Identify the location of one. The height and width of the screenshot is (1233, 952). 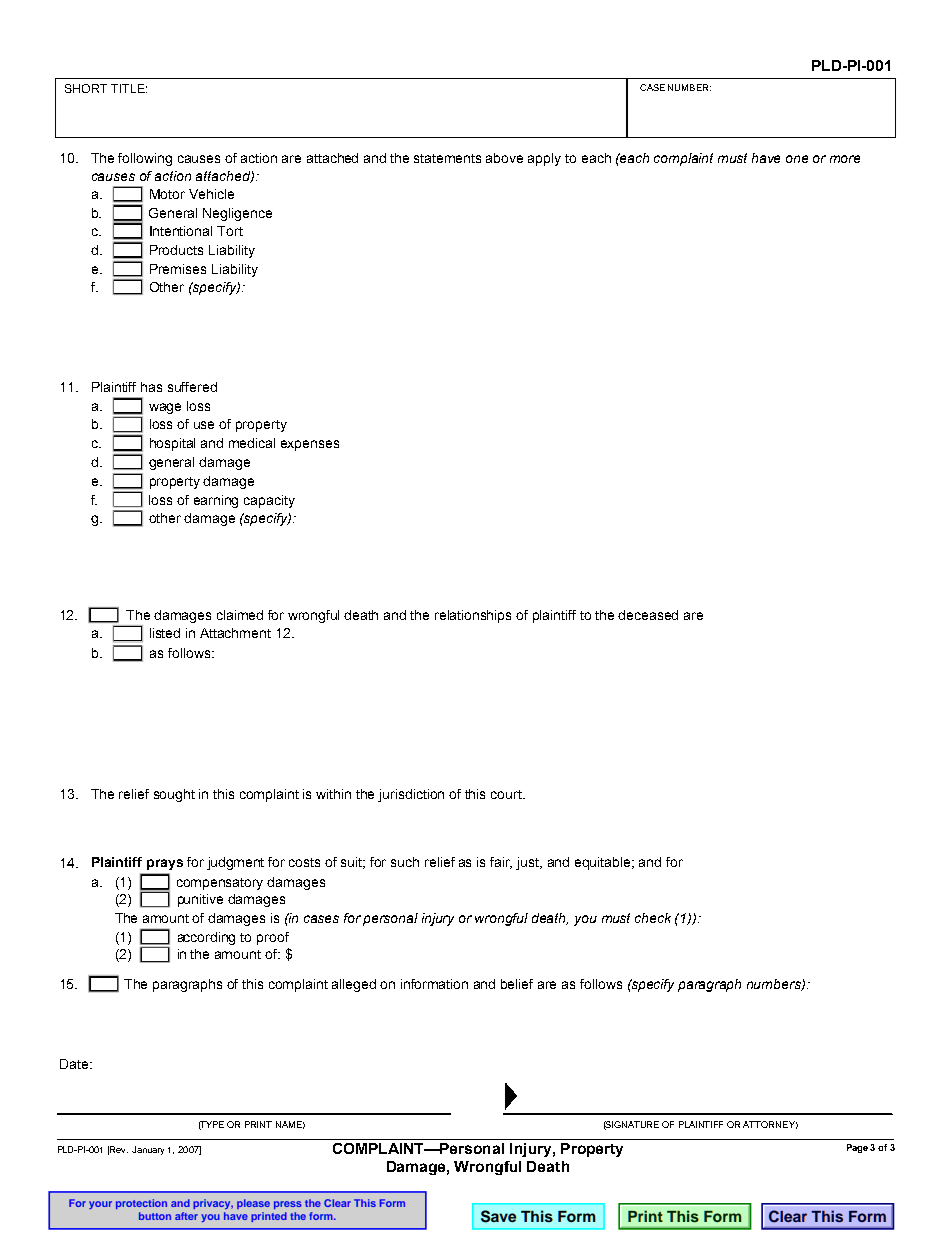
(797, 159).
